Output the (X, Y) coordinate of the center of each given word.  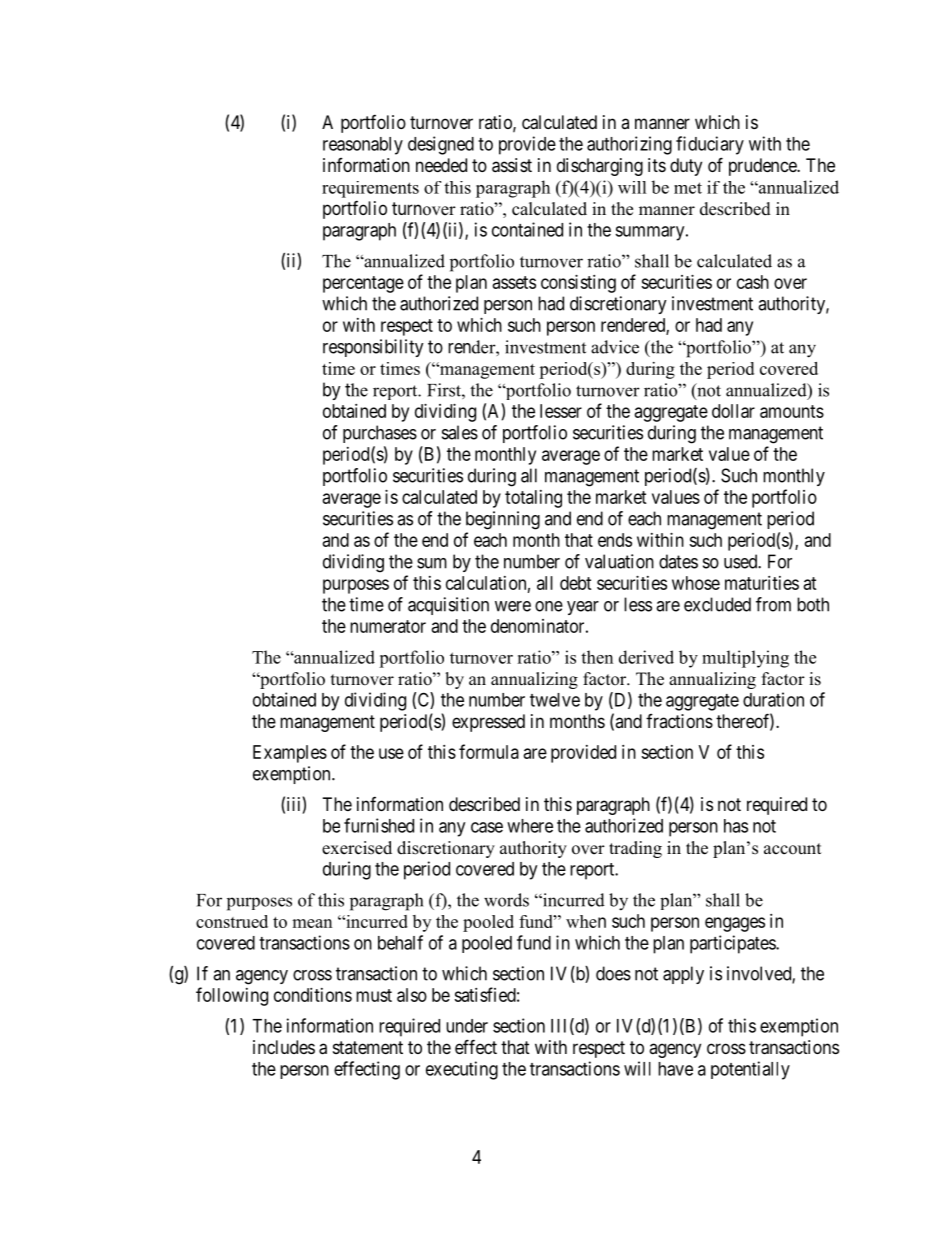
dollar (733, 411)
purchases (380, 434)
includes (284, 1047)
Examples (290, 754)
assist (512, 165)
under (467, 1026)
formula (489, 751)
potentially (750, 1070)
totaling (533, 499)
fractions (679, 721)
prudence (763, 167)
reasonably (363, 146)
